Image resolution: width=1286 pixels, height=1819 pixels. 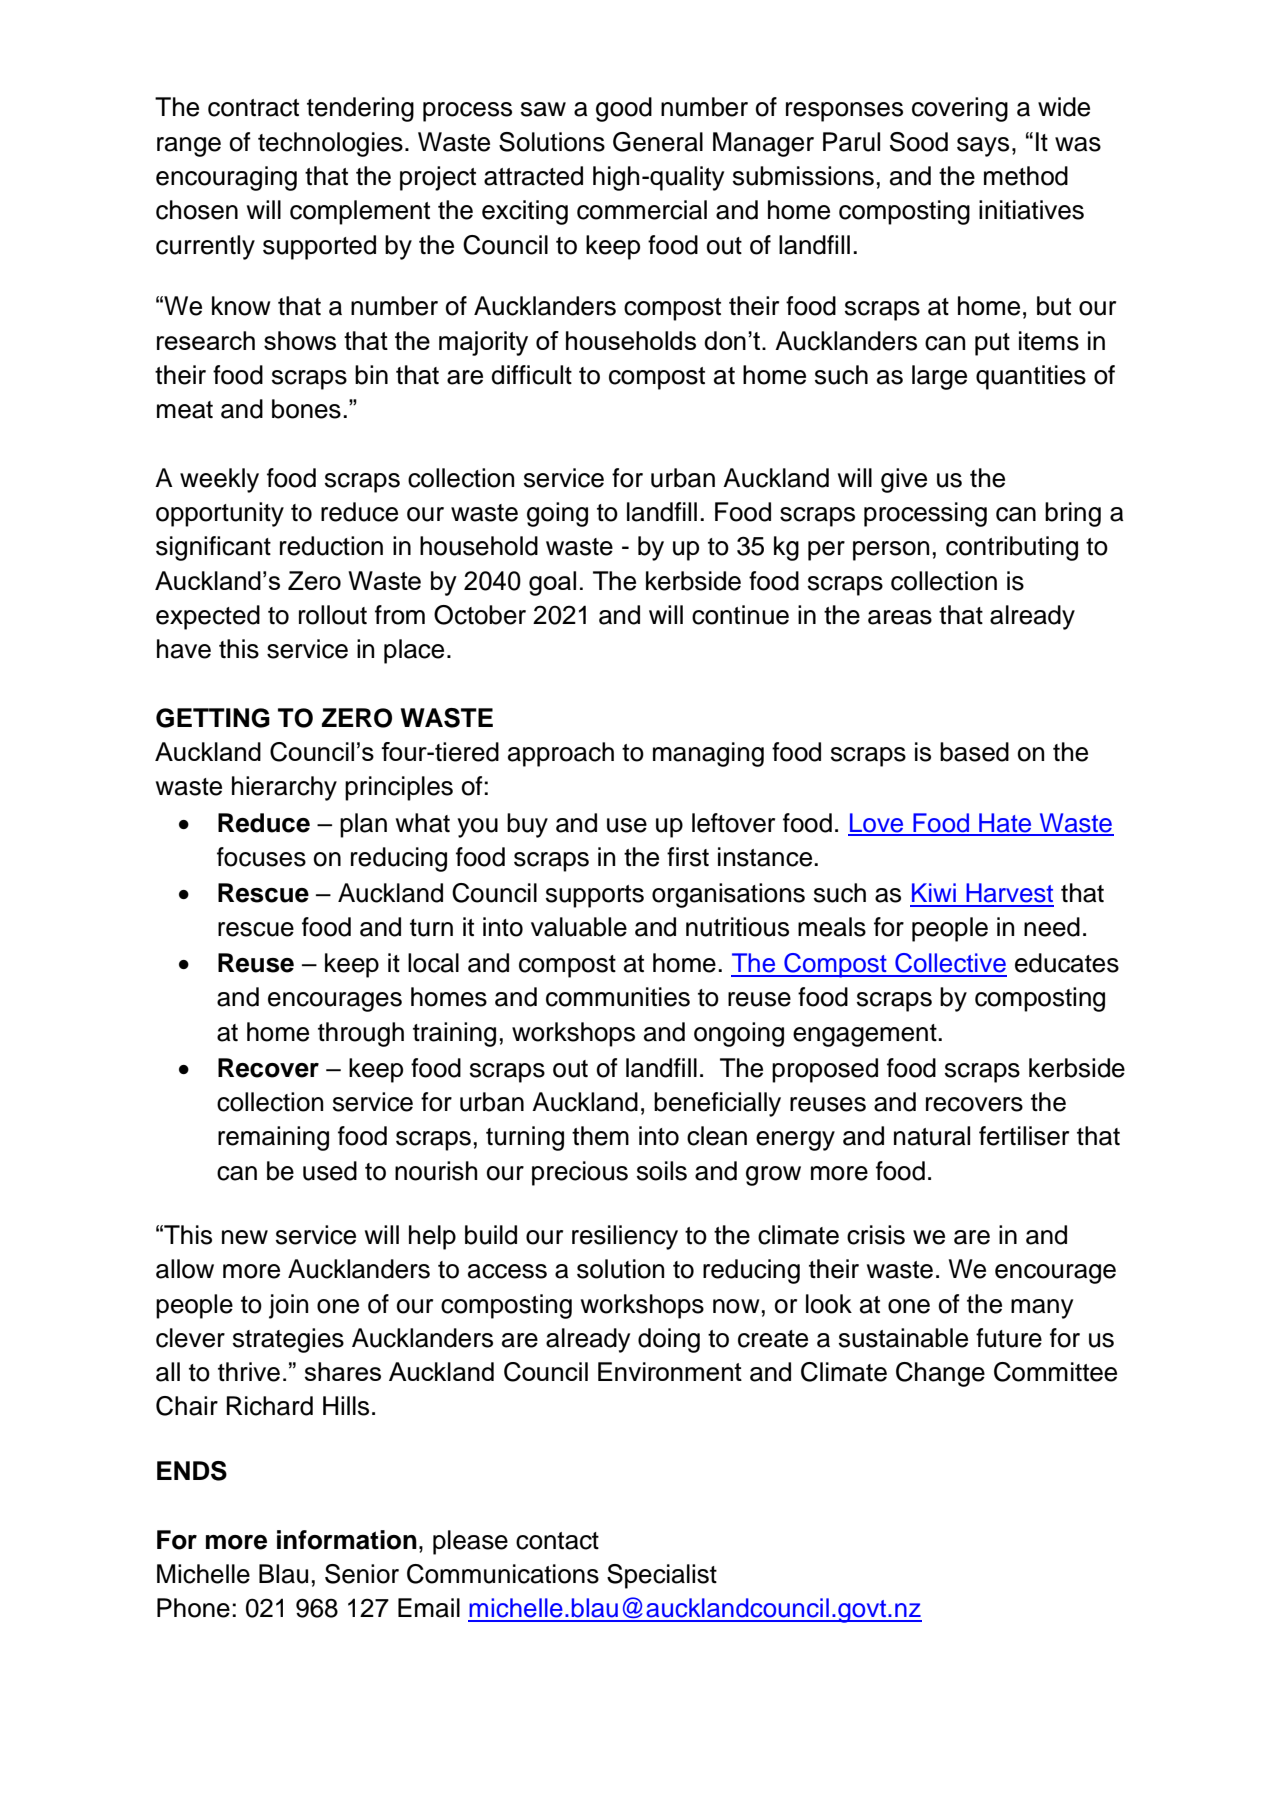 I want to click on General, so click(x=658, y=142).
